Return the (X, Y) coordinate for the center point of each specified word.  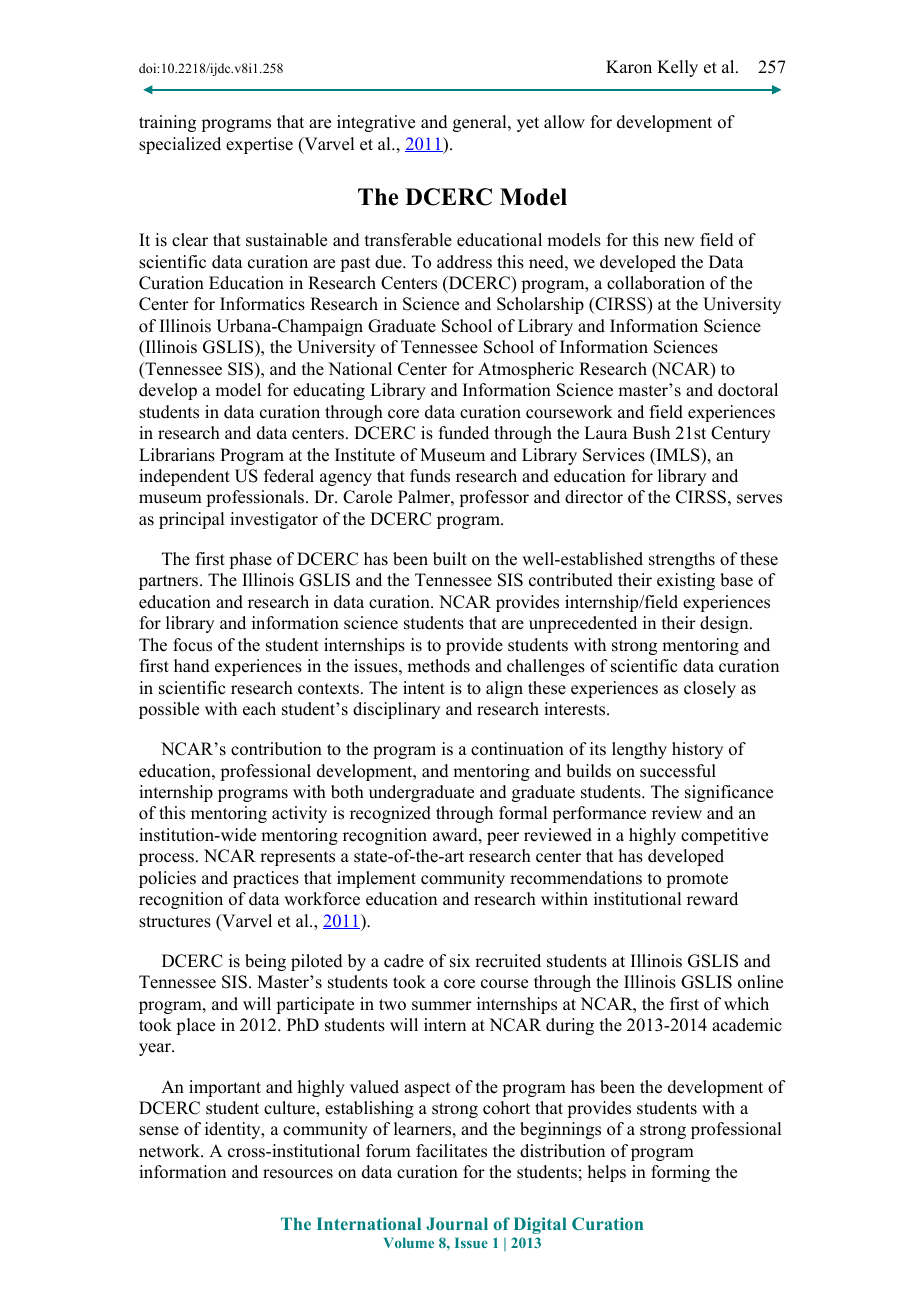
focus (192, 645)
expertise (259, 145)
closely (710, 689)
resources (298, 1174)
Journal (457, 1223)
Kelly (677, 68)
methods (438, 666)
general (481, 123)
